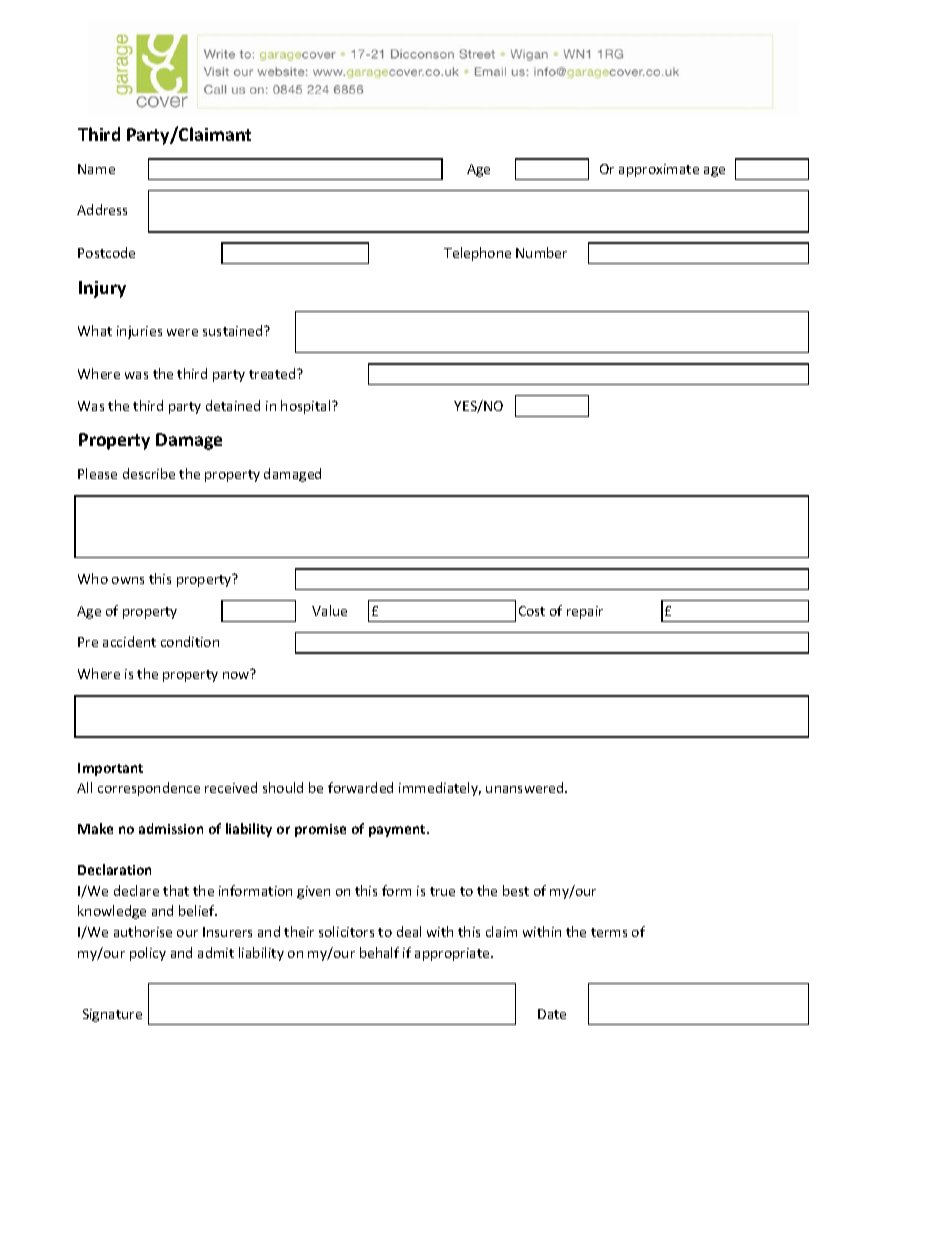  Describe the element at coordinates (516, 890) in the screenshot. I see `best` at that location.
